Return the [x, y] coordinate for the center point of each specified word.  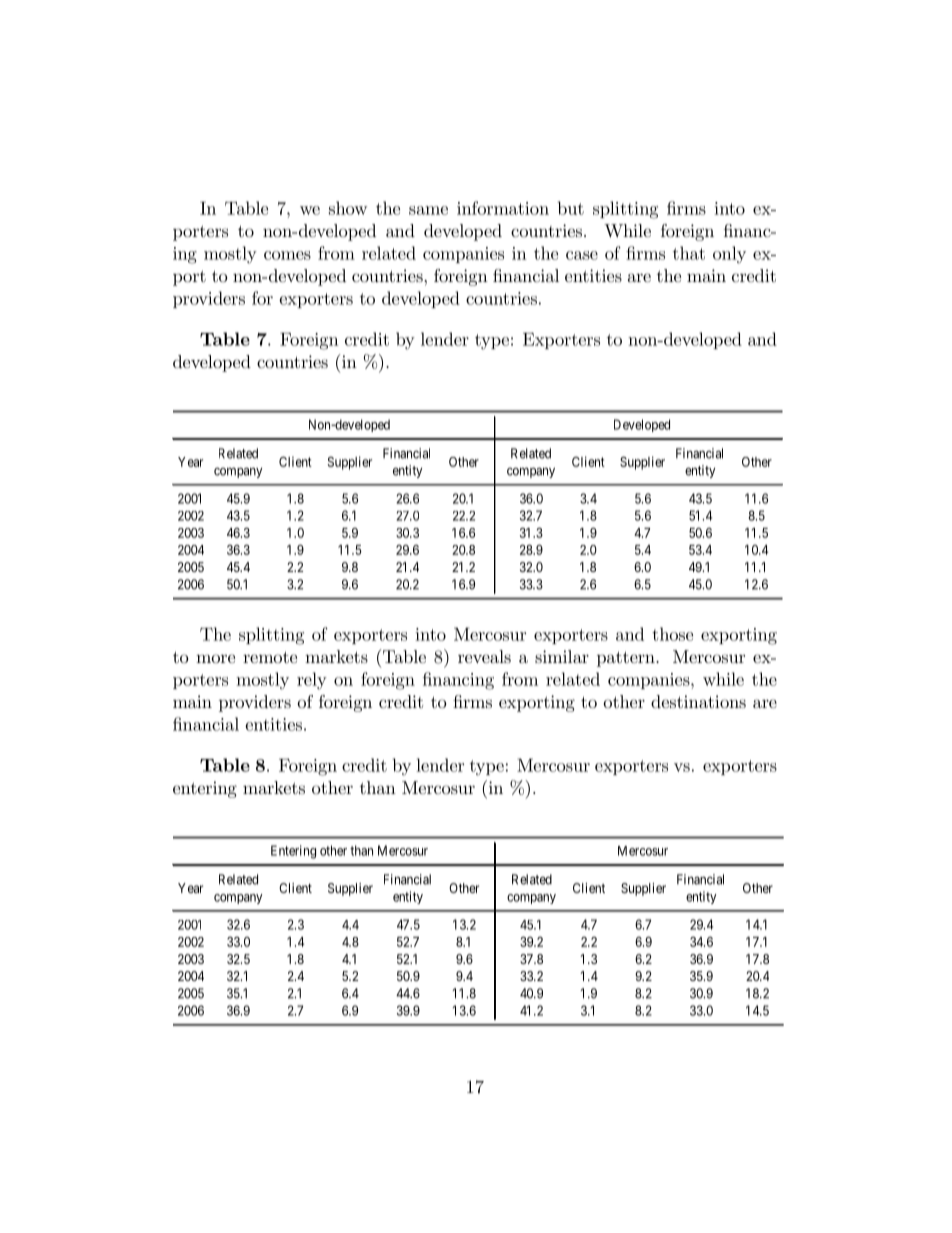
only [729, 255]
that [689, 253]
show [348, 208]
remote [270, 657]
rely [312, 681]
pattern [627, 659]
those [672, 634]
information [503, 208]
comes [287, 255]
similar [562, 656]
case [582, 255]
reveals [484, 656]
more [215, 658]
